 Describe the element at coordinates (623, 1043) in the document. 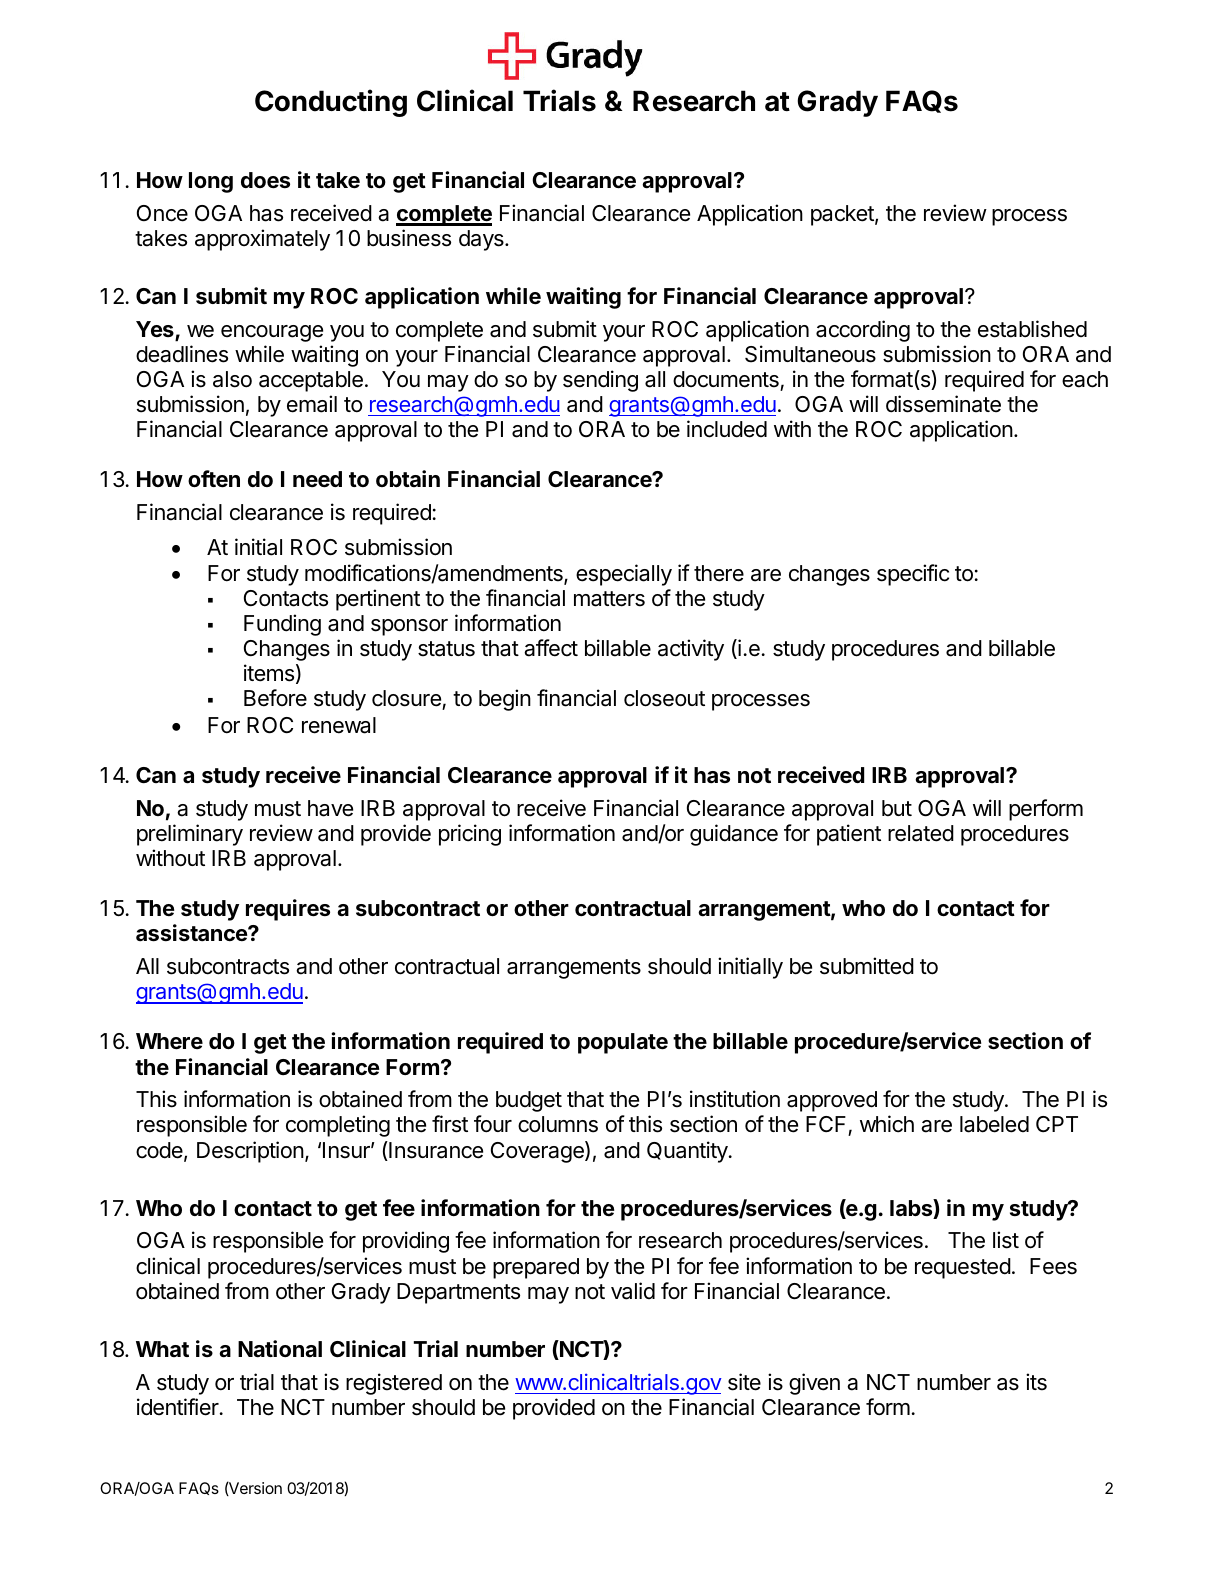

I see `populate` at that location.
